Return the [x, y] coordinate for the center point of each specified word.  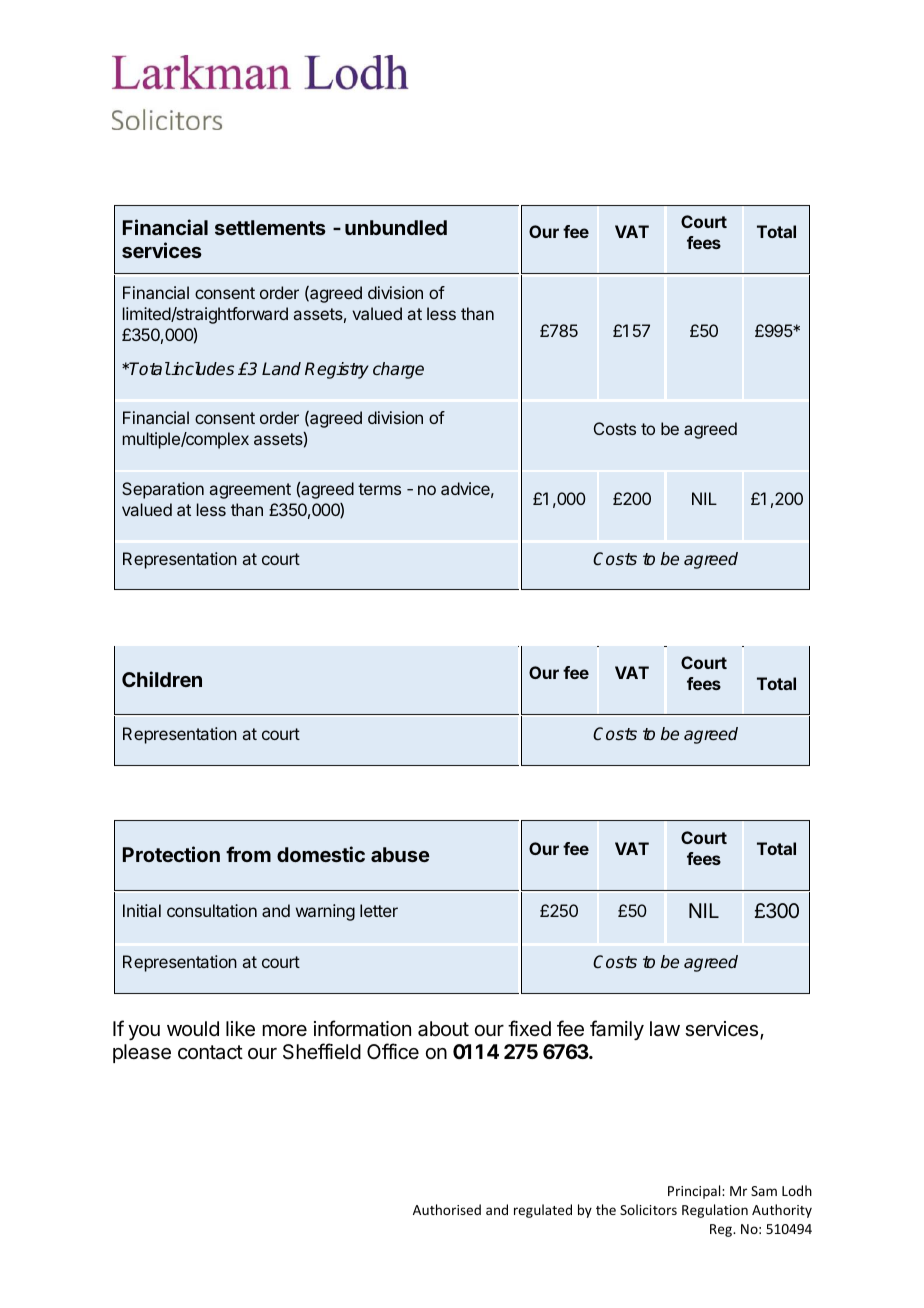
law [665, 1028]
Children [162, 679]
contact [210, 1052]
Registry [337, 370]
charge [398, 370]
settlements [270, 227]
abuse [400, 854]
